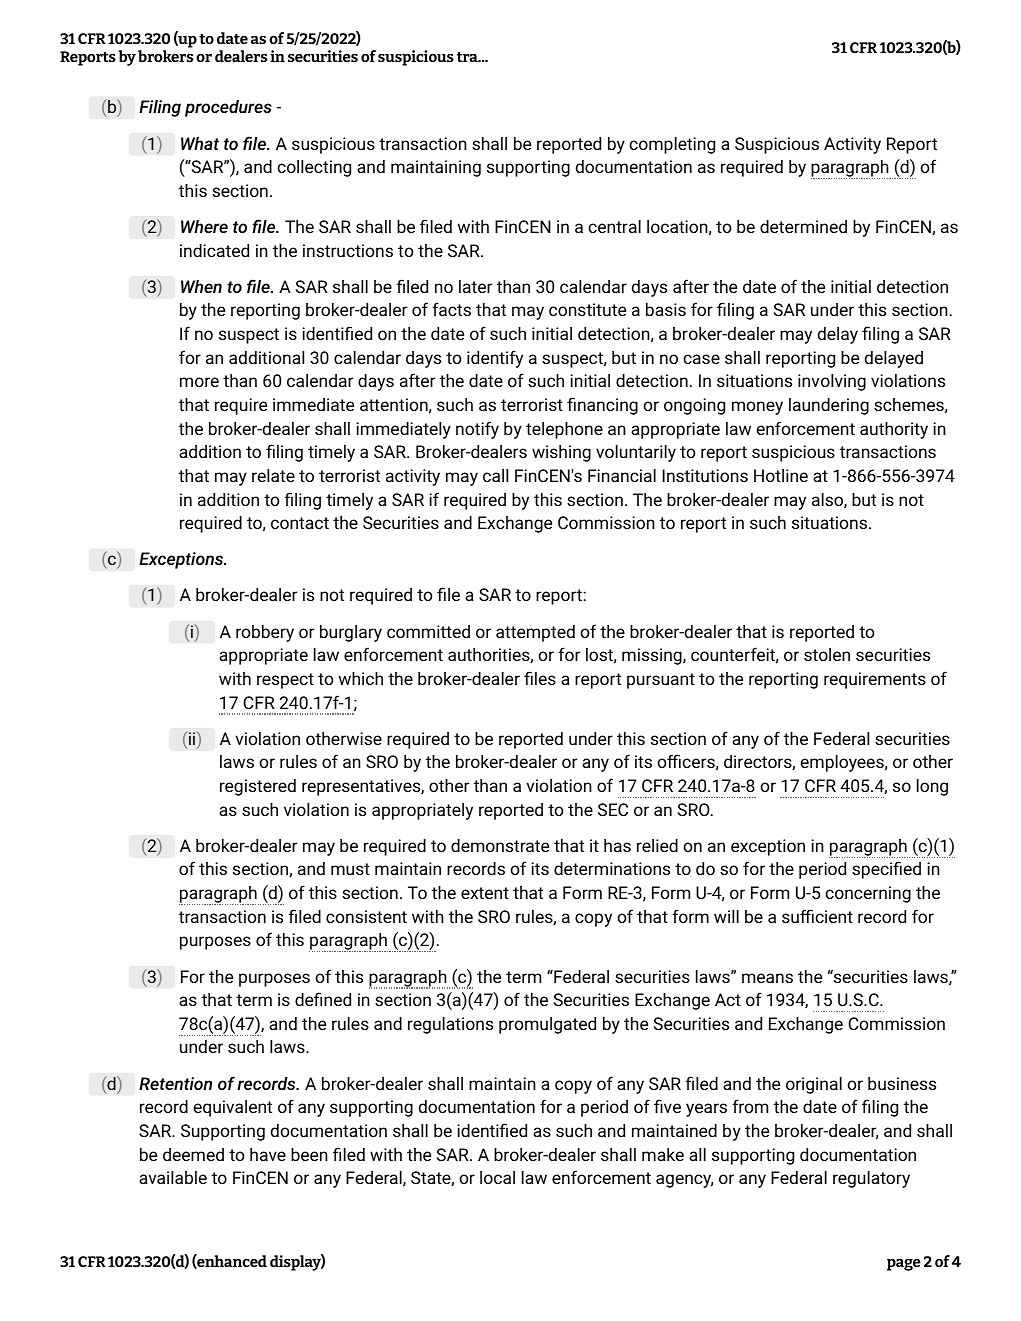  I want to click on procedures, so click(228, 108).
